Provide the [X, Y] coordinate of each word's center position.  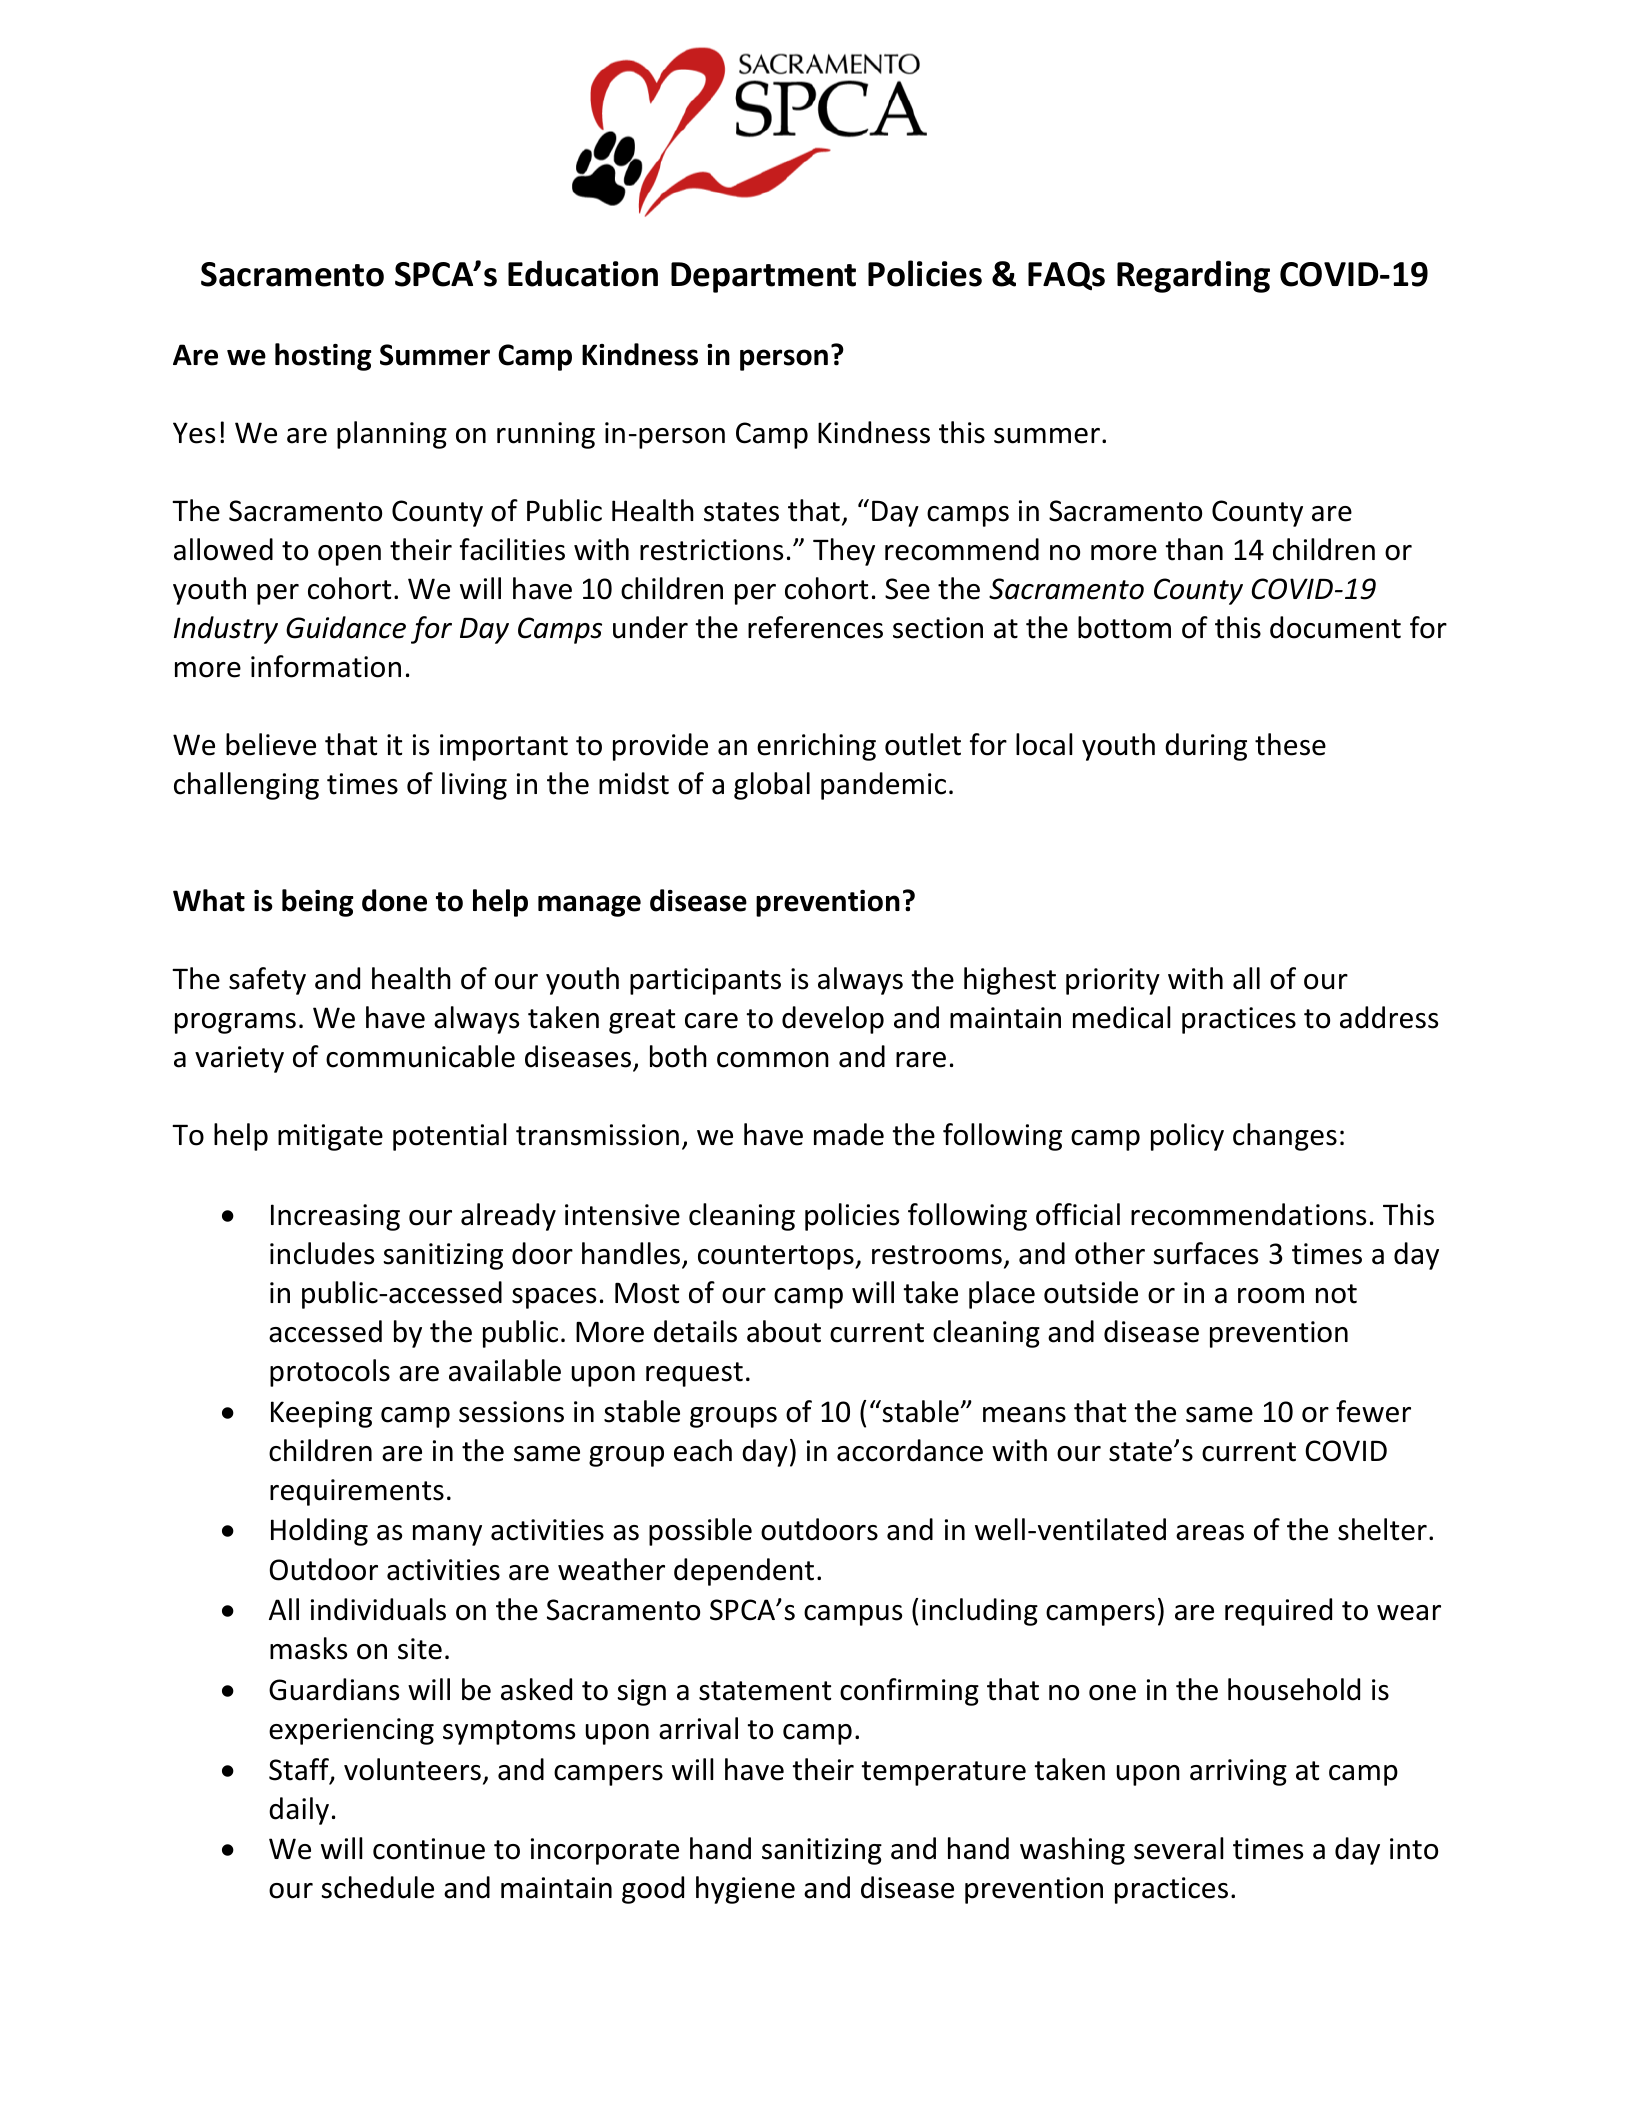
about [784, 1331]
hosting [323, 357]
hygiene [745, 1890]
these [1290, 744]
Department [763, 277]
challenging [246, 786]
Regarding [1193, 276]
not [1336, 1294]
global [772, 786]
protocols [330, 1373]
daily [299, 1811]
